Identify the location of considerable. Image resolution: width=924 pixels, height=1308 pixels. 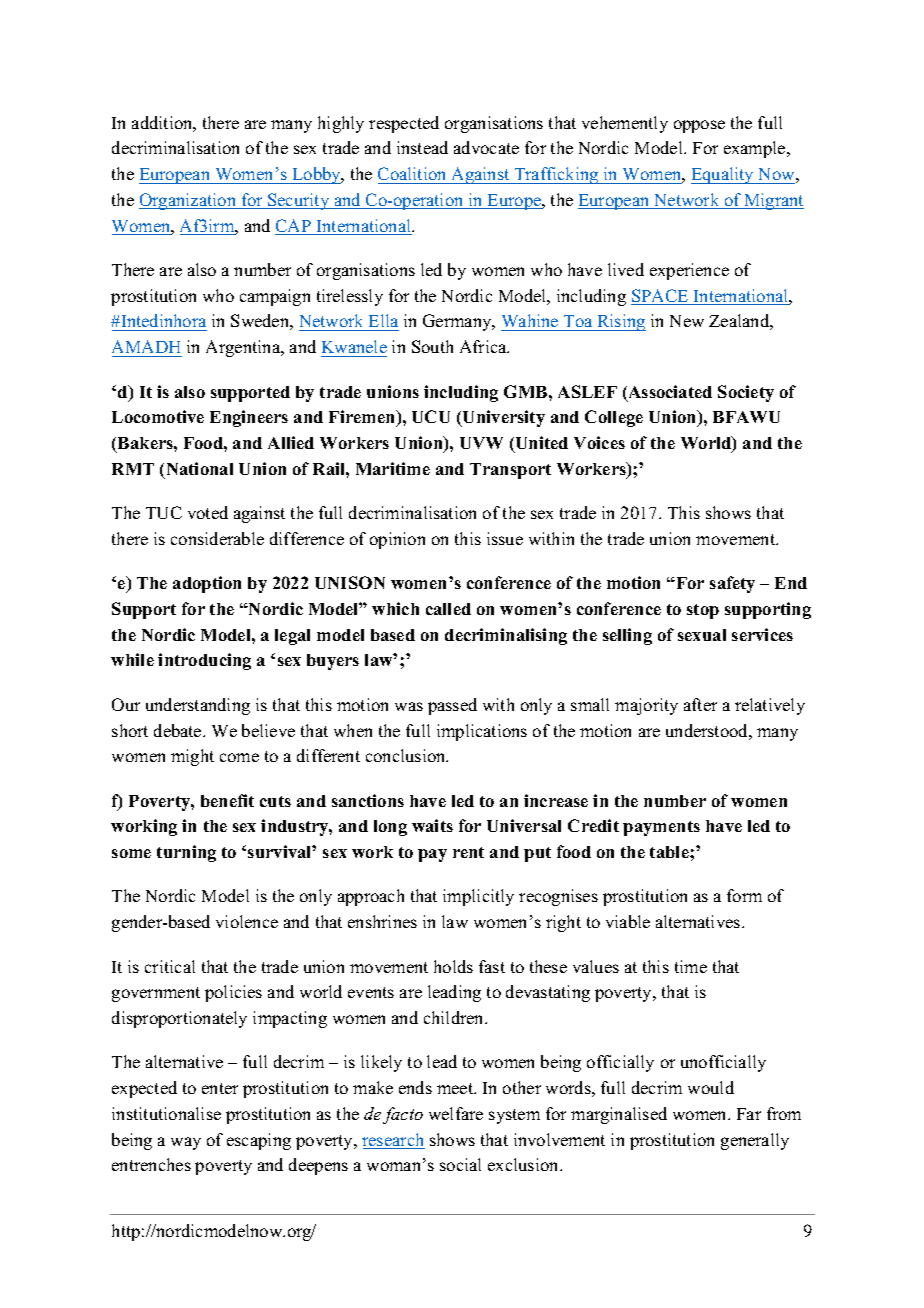
(217, 538).
